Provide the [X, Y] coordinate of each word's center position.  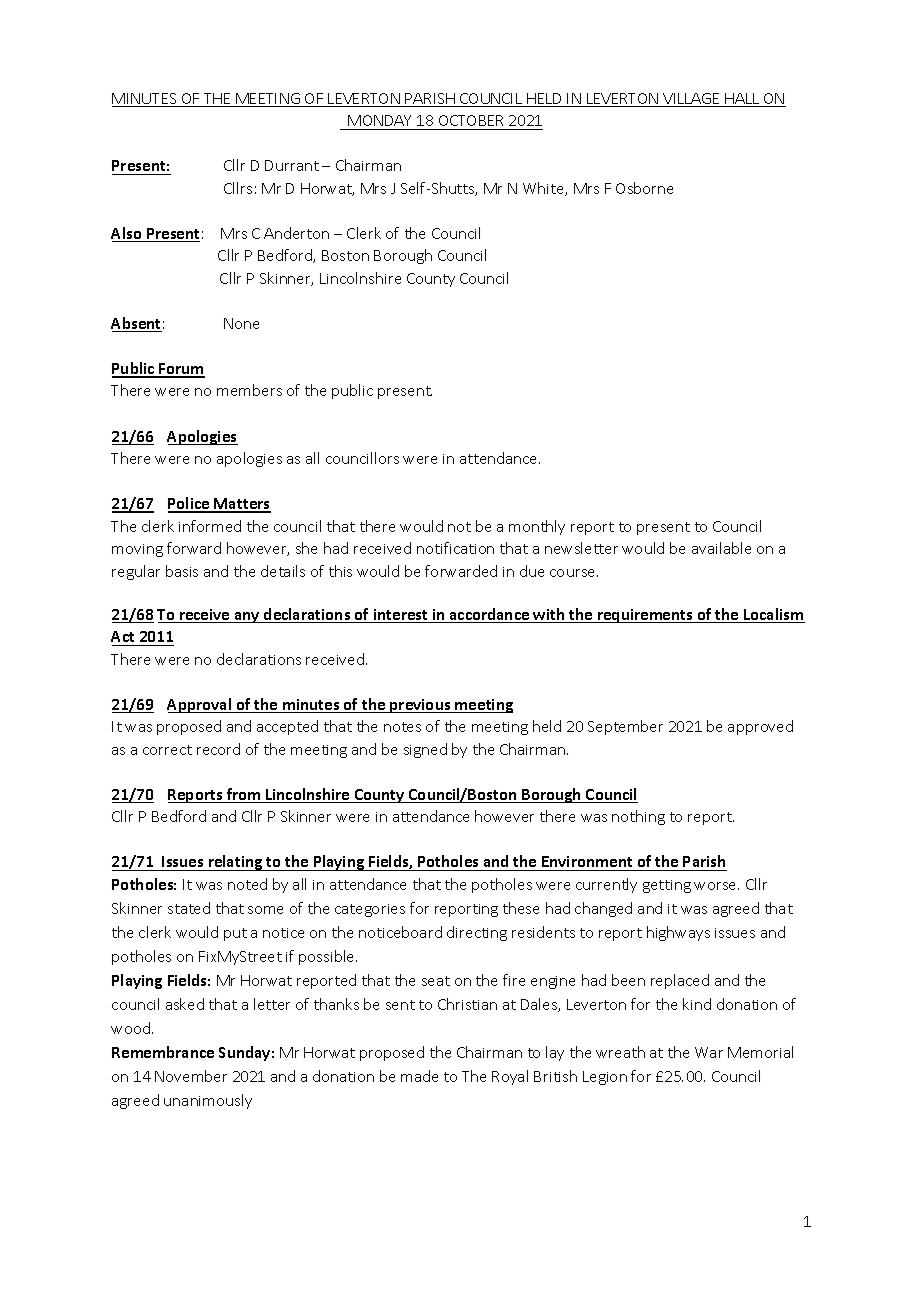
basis [182, 571]
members [249, 390]
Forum [181, 370]
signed [425, 750]
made [419, 1076]
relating [236, 863]
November [191, 1076]
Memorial [760, 1052]
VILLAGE [691, 100]
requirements [645, 616]
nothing [638, 817]
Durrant [292, 165]
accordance [490, 615]
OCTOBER [471, 120]
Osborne [644, 188]
